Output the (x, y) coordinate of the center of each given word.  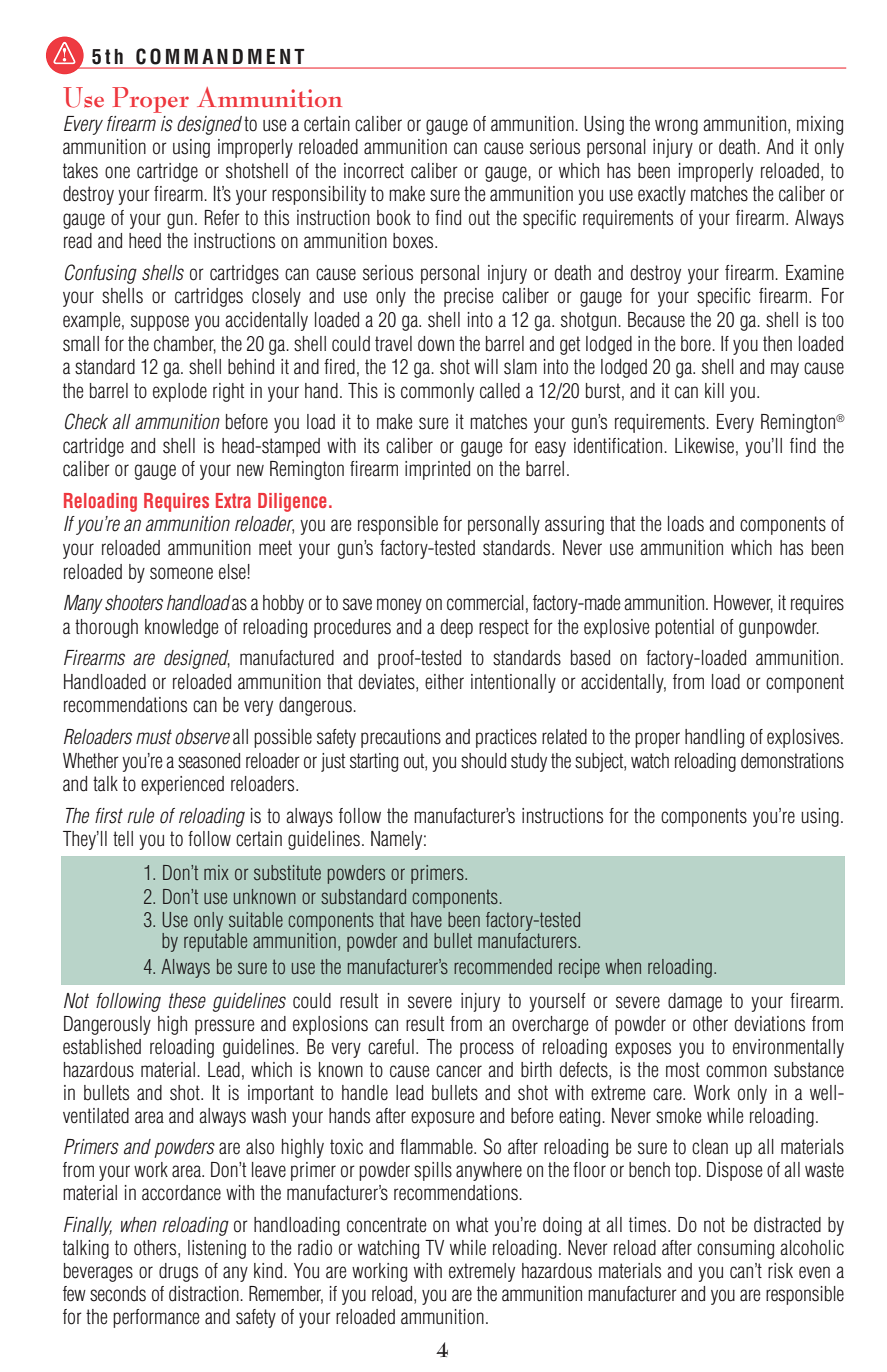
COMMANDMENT (220, 56)
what (472, 1225)
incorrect (374, 171)
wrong (676, 127)
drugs (178, 1272)
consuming (735, 1249)
